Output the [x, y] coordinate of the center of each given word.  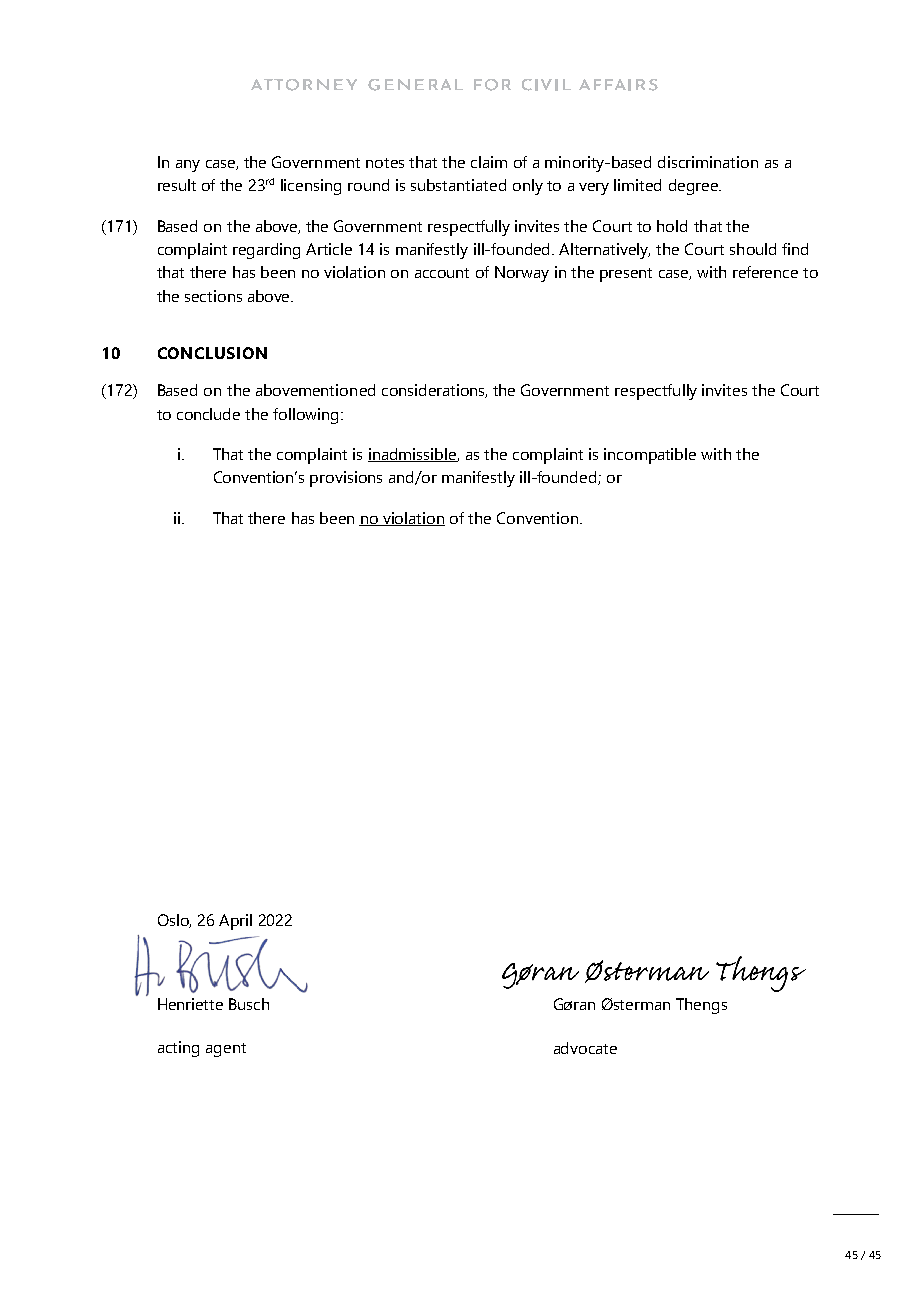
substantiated [458, 185]
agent [226, 1050]
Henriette [190, 1004]
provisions [346, 479]
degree [694, 187]
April [235, 922]
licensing [311, 187]
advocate [585, 1048]
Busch [249, 1004]
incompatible [650, 456]
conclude [208, 414]
